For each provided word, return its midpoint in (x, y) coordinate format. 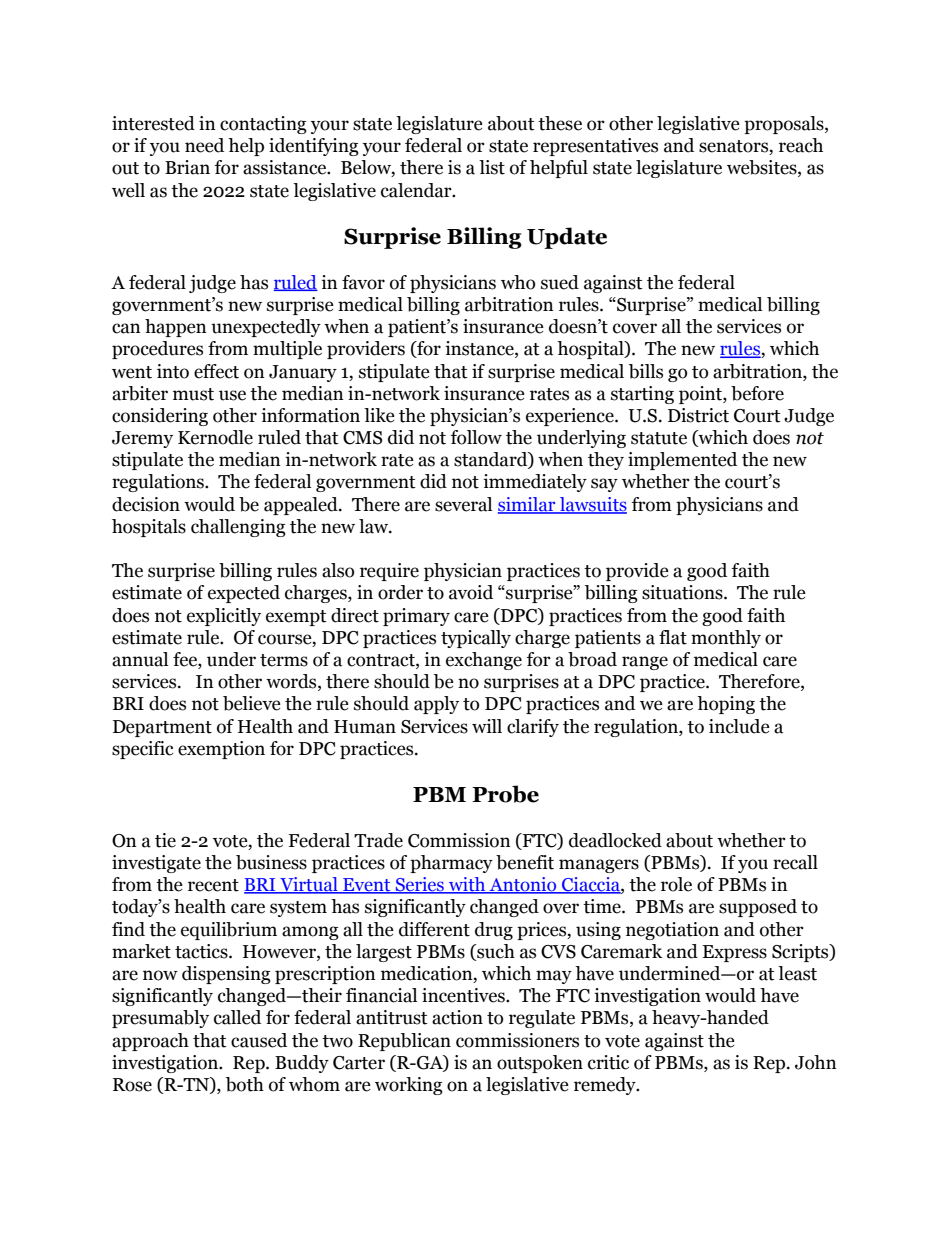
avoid (471, 592)
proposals (785, 125)
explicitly (224, 617)
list (492, 167)
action (457, 1017)
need (204, 145)
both (245, 1084)
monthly (726, 639)
